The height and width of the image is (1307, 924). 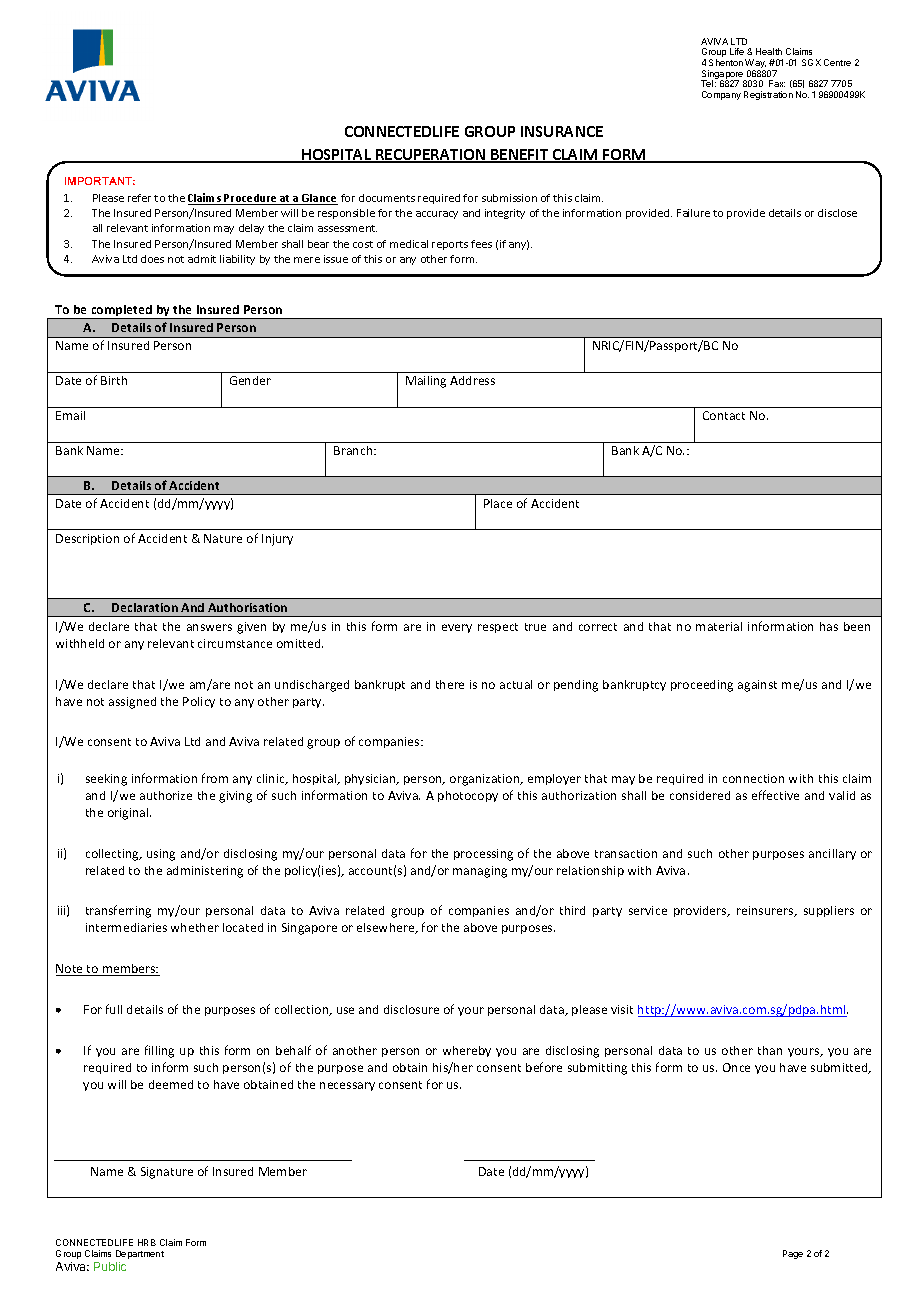 What do you see at coordinates (724, 415) in the image?
I see `Contact` at bounding box center [724, 415].
